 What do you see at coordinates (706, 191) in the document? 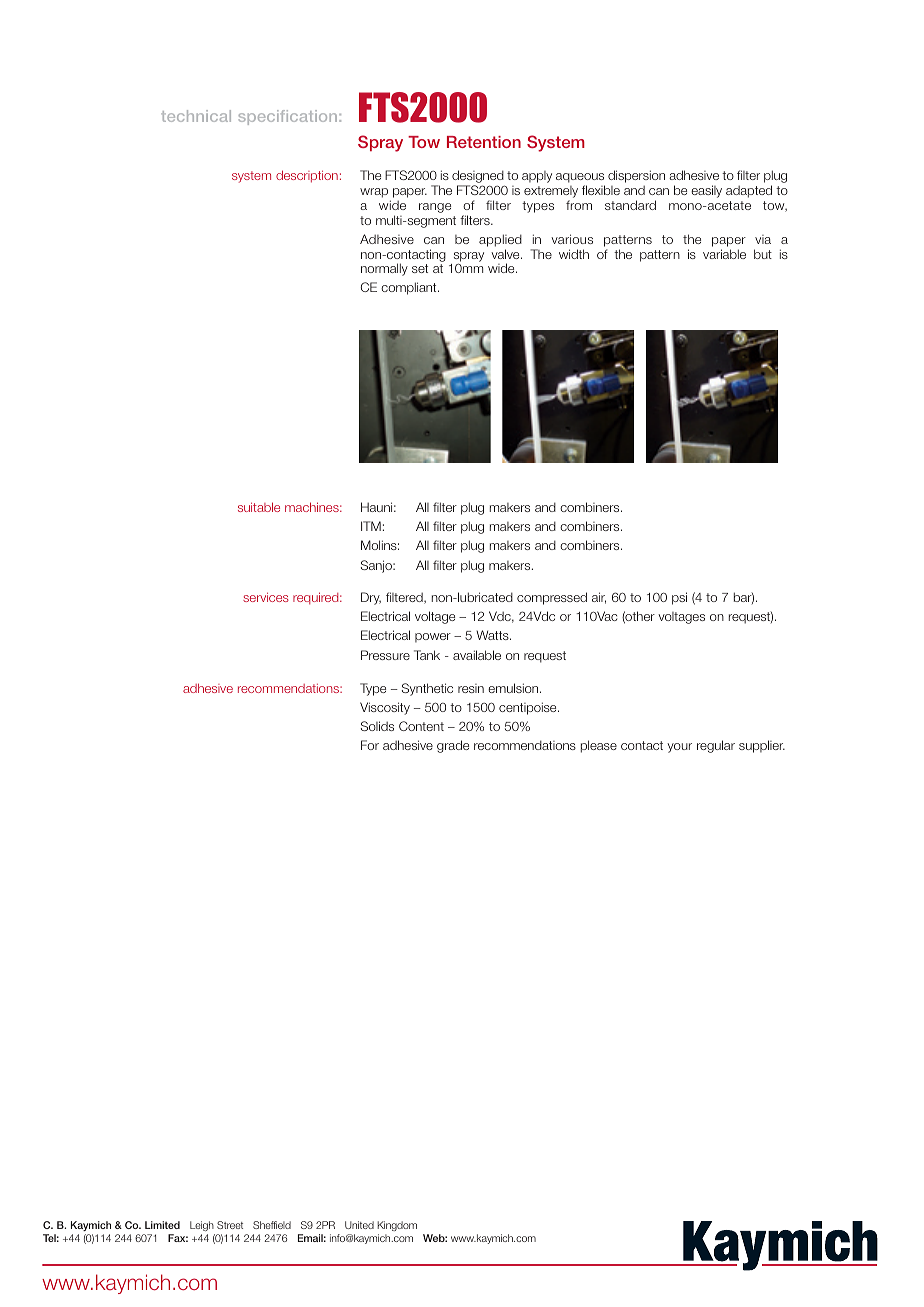
I see `easily` at bounding box center [706, 191].
